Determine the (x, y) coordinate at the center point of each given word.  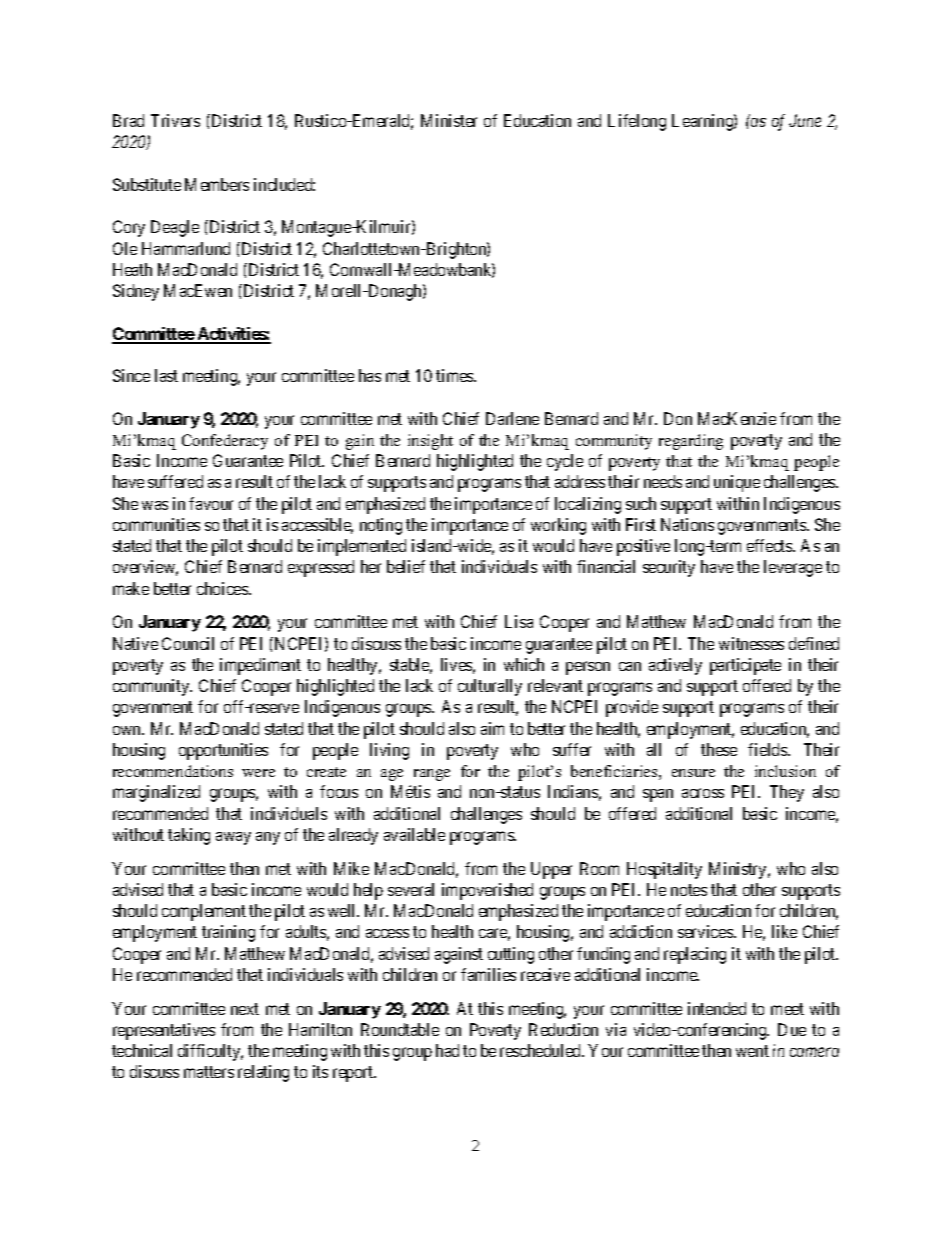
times (455, 375)
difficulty (210, 1052)
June (805, 120)
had (447, 1050)
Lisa (519, 621)
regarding (691, 442)
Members (217, 184)
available (414, 834)
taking (189, 836)
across (703, 793)
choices (223, 588)
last (166, 375)
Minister (449, 120)
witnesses (751, 643)
